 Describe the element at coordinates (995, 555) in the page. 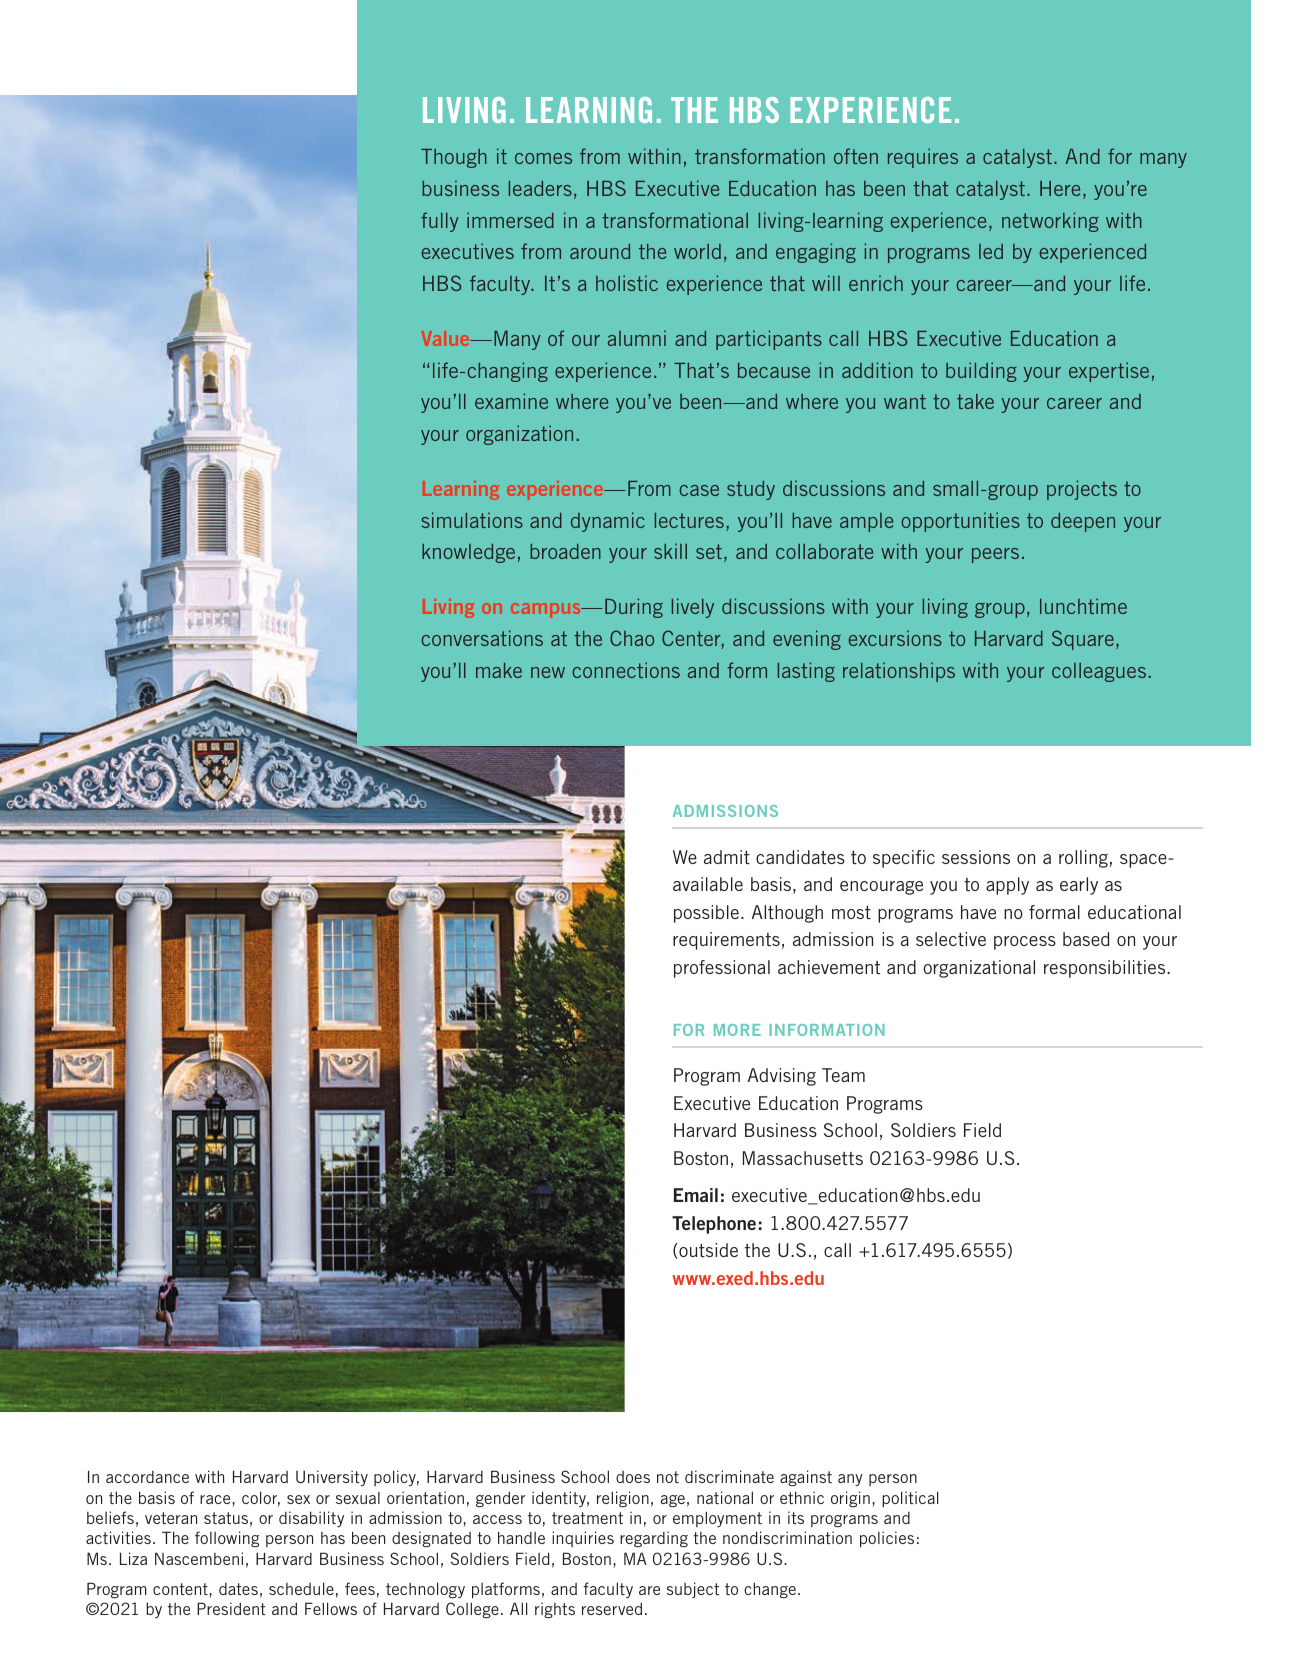

I see `peers` at that location.
